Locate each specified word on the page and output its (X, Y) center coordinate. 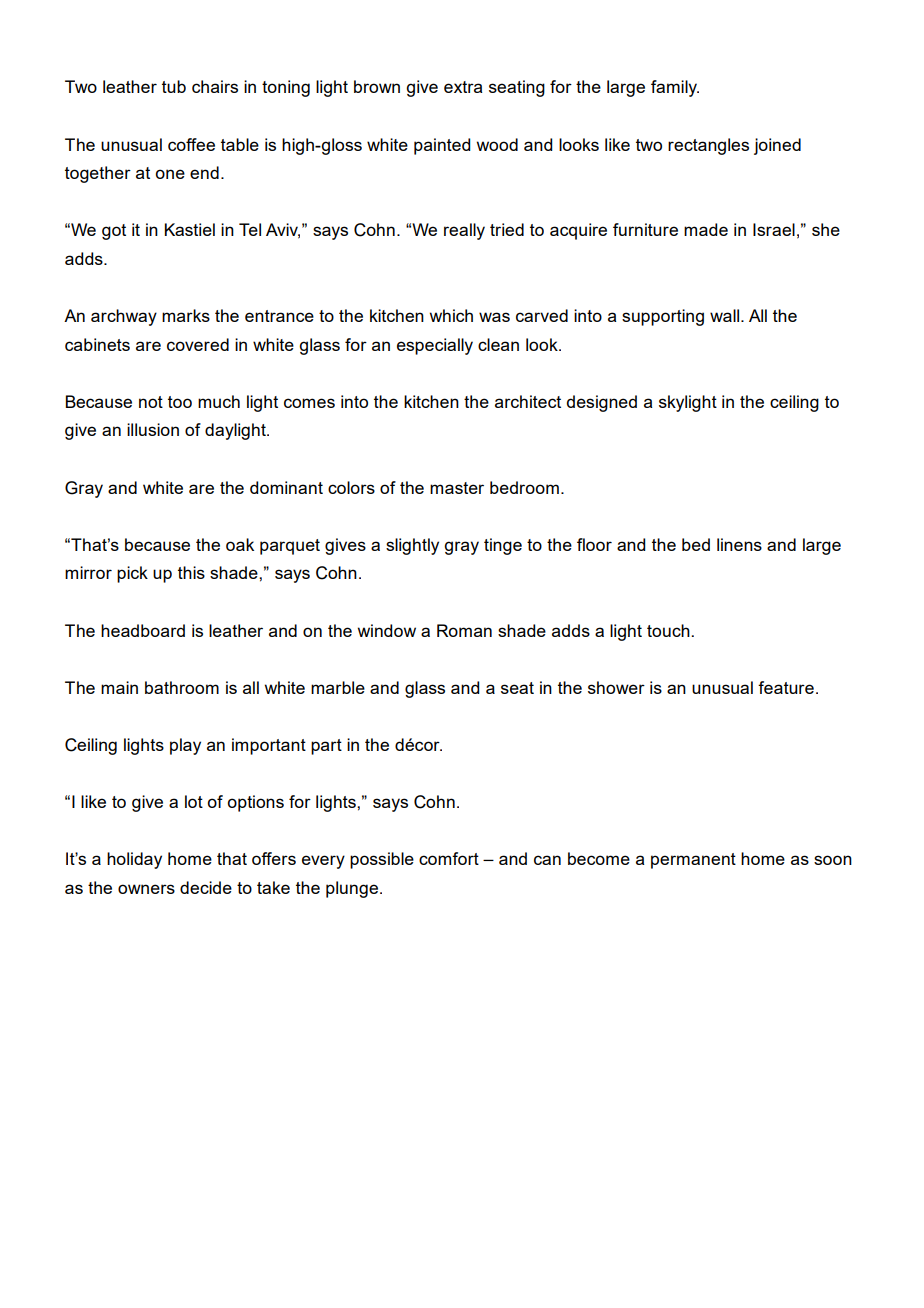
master (457, 488)
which (451, 315)
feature (786, 687)
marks (186, 315)
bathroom (182, 687)
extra (463, 87)
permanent (693, 861)
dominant (286, 487)
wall (726, 315)
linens (739, 544)
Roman (464, 630)
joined (777, 146)
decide (206, 887)
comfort (449, 858)
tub (174, 86)
